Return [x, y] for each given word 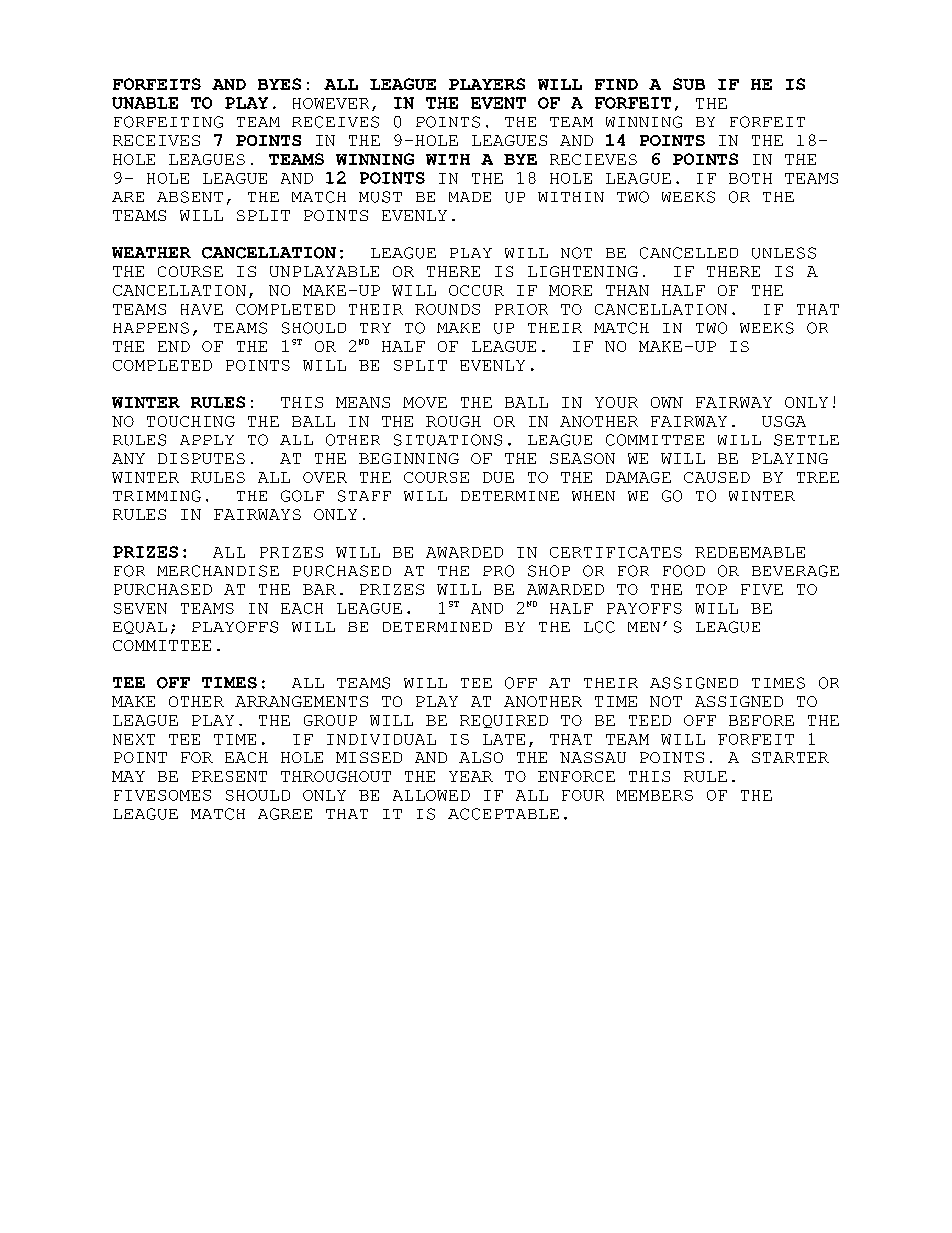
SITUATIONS [448, 440]
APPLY [207, 440]
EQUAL [140, 627]
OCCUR [476, 290]
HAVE [202, 309]
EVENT [498, 103]
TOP [711, 589]
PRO [498, 571]
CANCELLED [689, 253]
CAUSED [717, 477]
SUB [689, 84]
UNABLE [145, 103]
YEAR [471, 776]
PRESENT [229, 776]
